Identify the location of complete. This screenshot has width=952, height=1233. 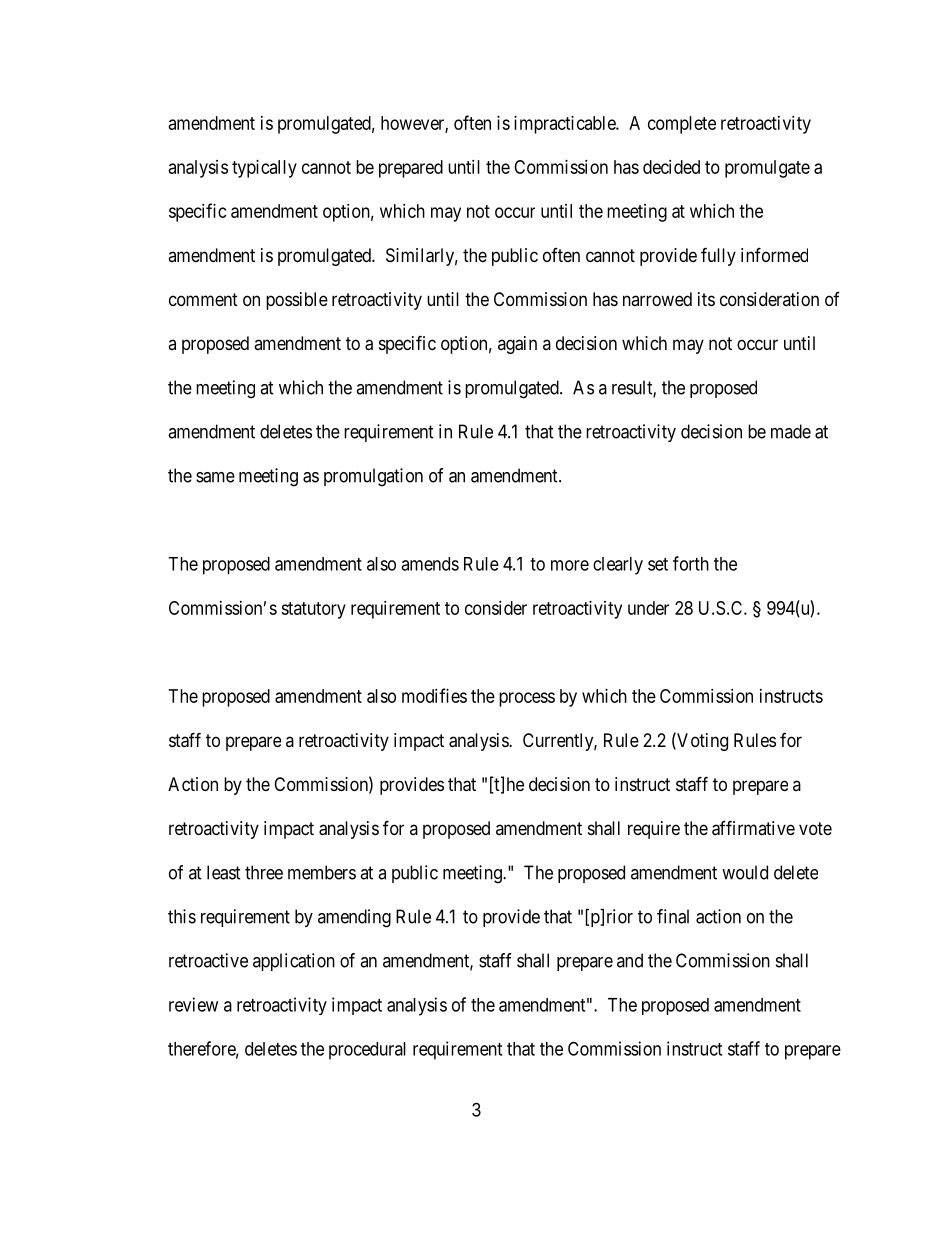
(682, 125).
